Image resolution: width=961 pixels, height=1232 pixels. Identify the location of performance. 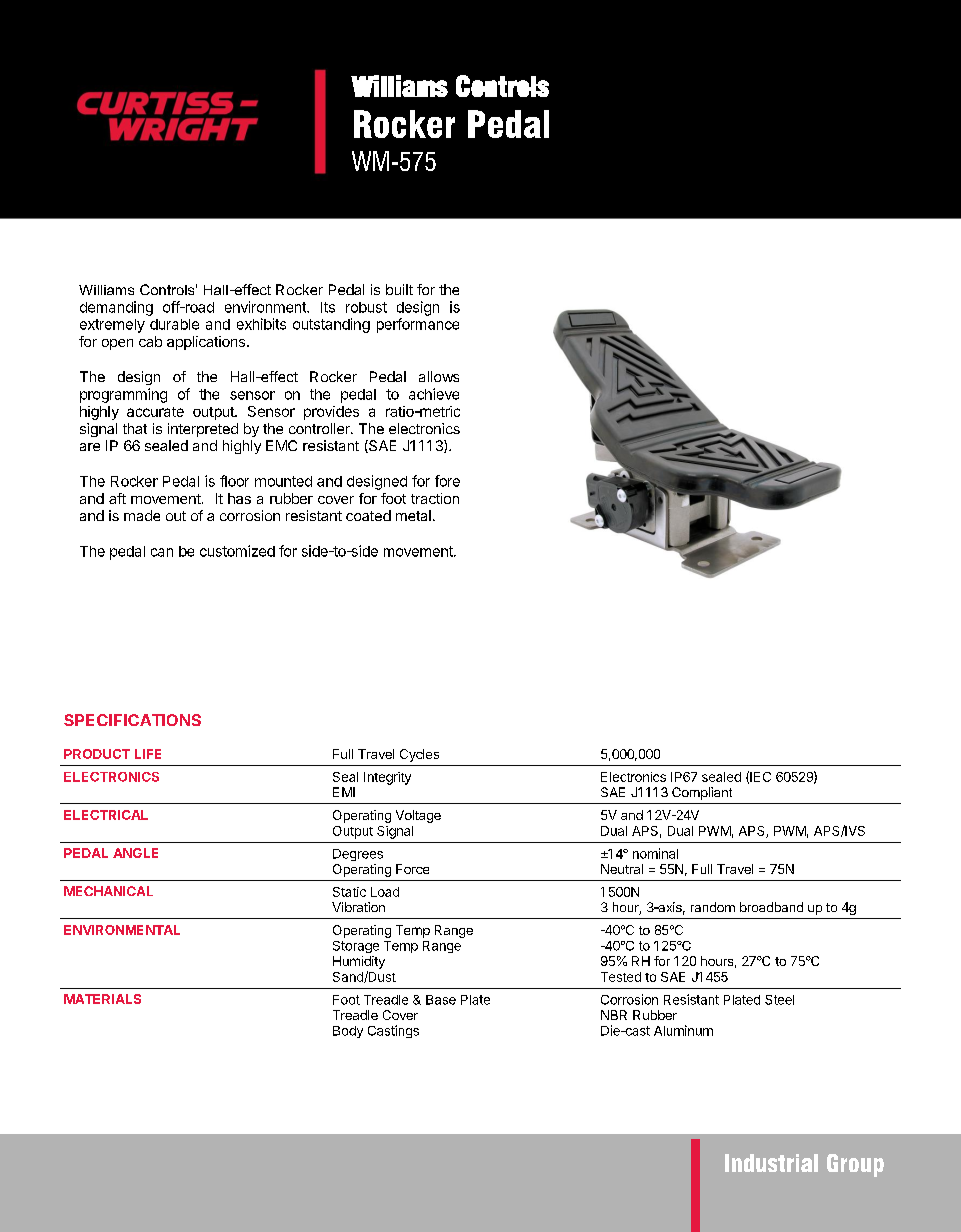
(418, 325).
